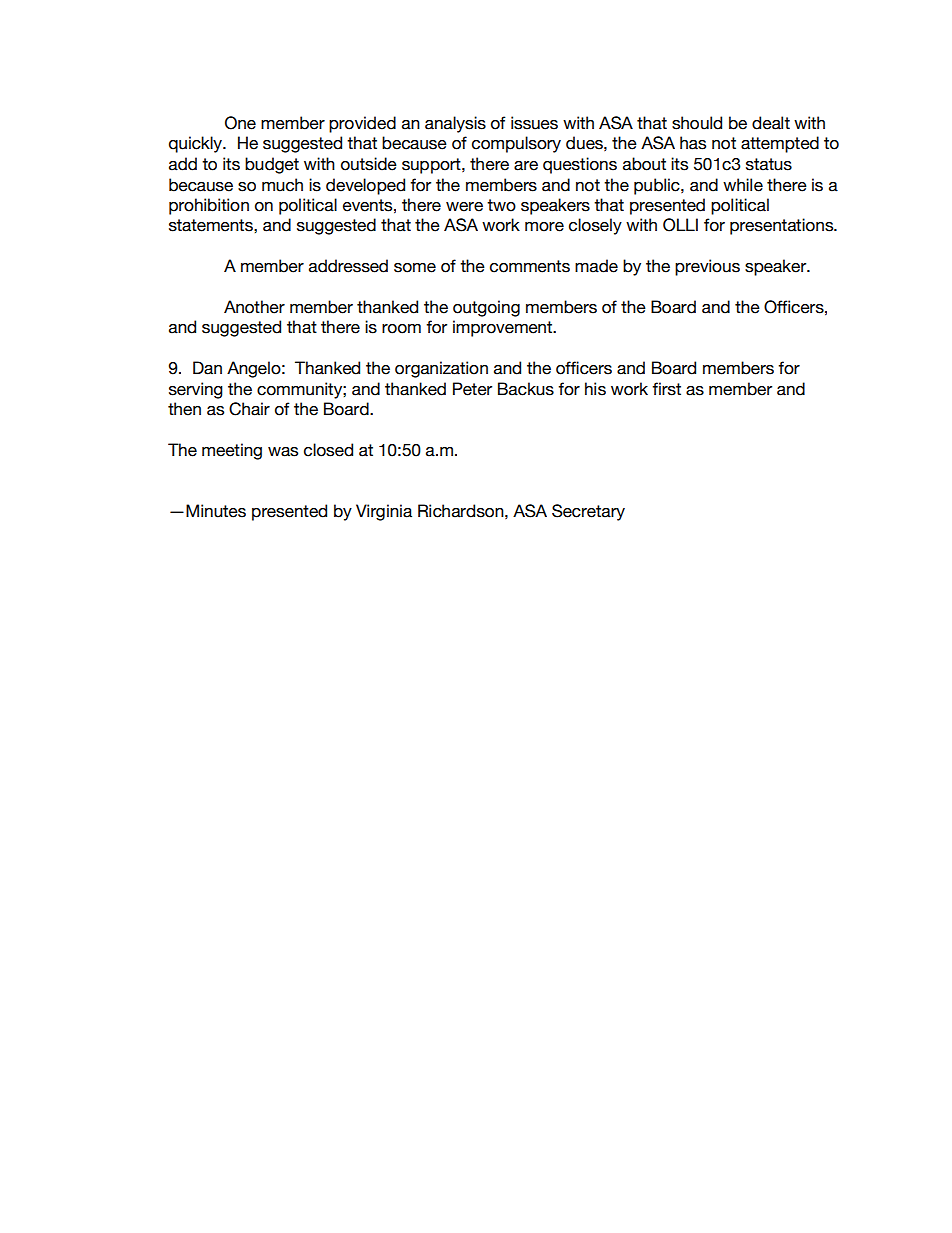 This screenshot has height=1233, width=952. Describe the element at coordinates (254, 307) in the screenshot. I see `Another` at that location.
